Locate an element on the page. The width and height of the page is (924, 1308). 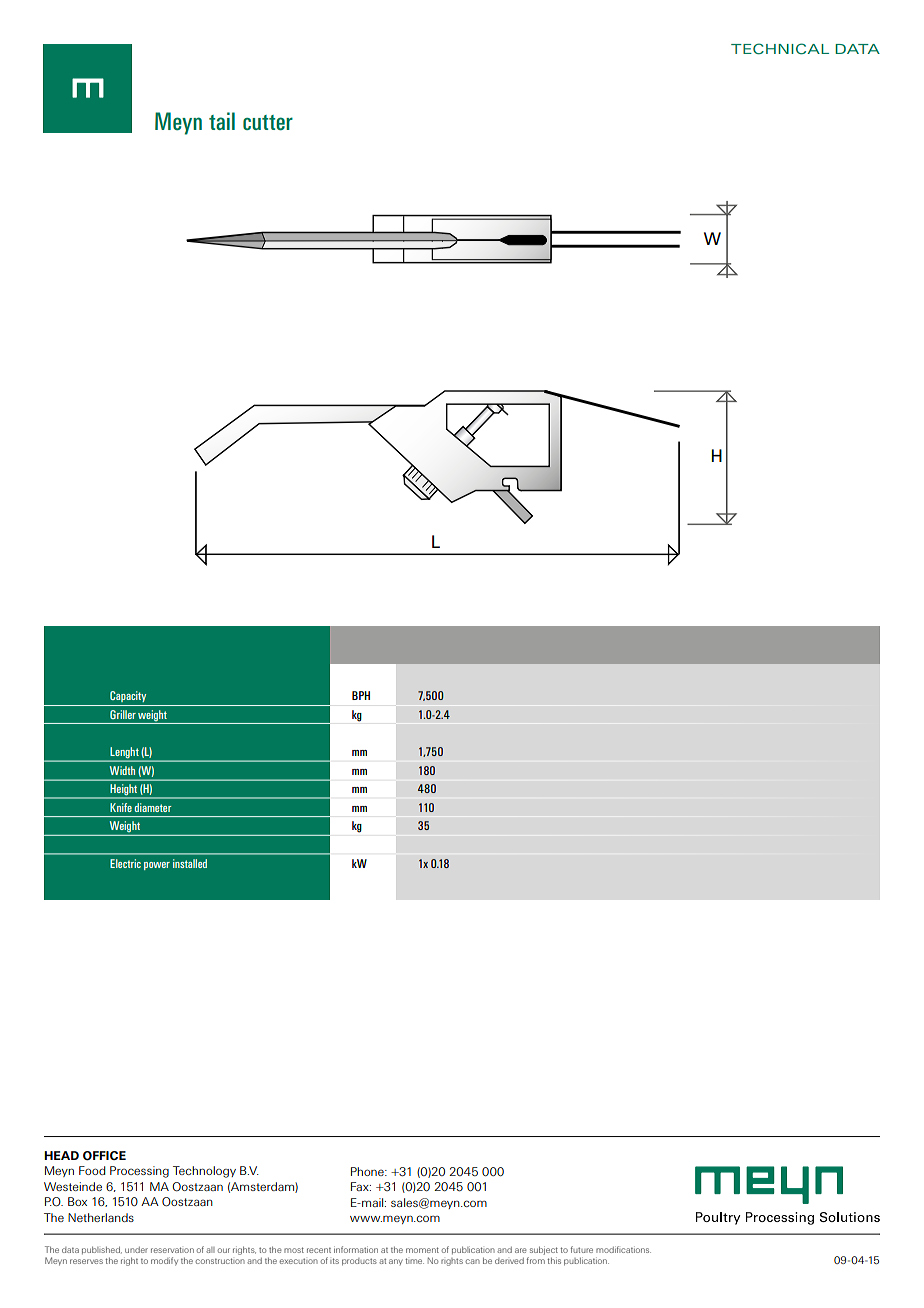
tail is located at coordinates (222, 121).
